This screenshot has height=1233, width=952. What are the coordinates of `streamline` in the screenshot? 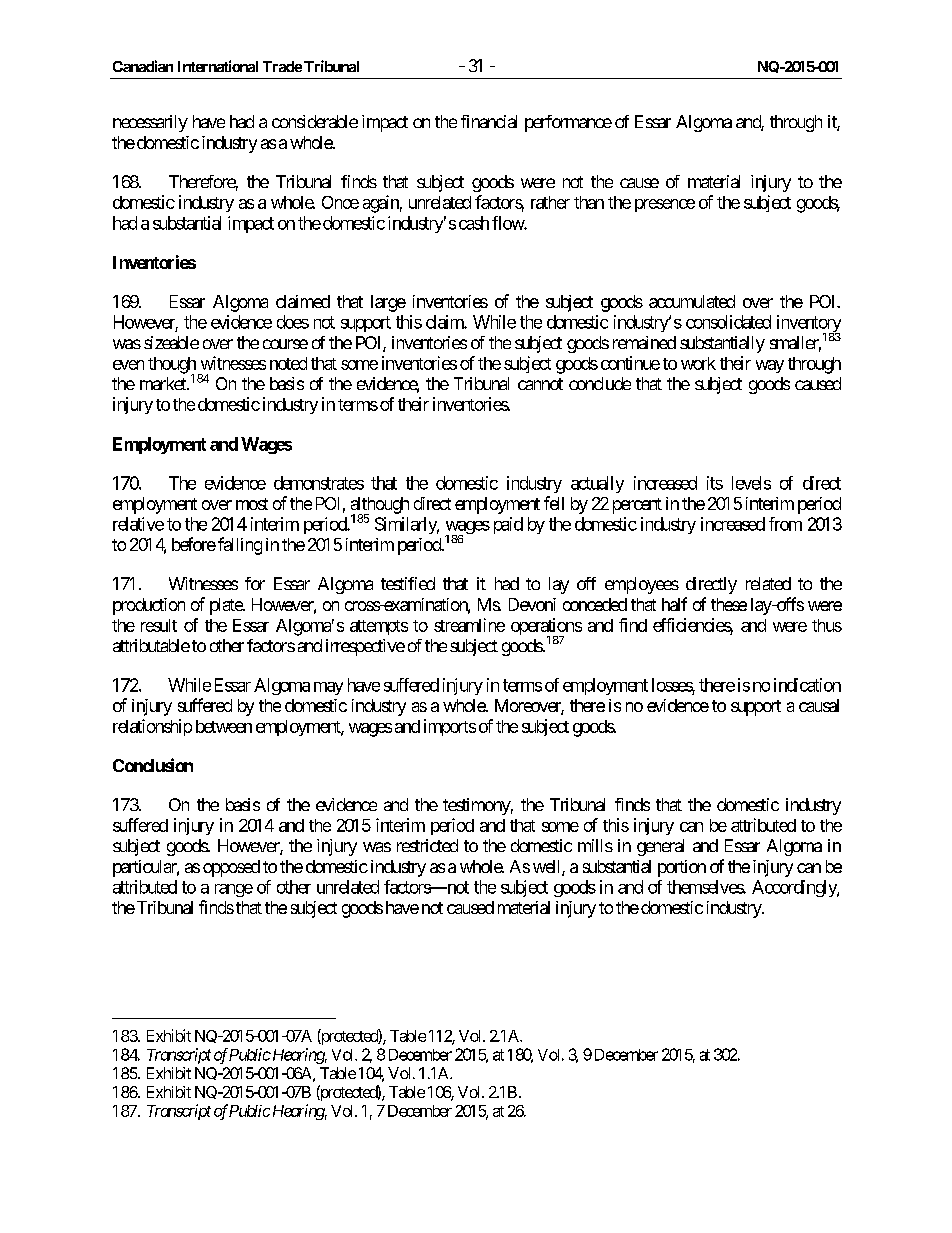 It's located at (469, 625).
